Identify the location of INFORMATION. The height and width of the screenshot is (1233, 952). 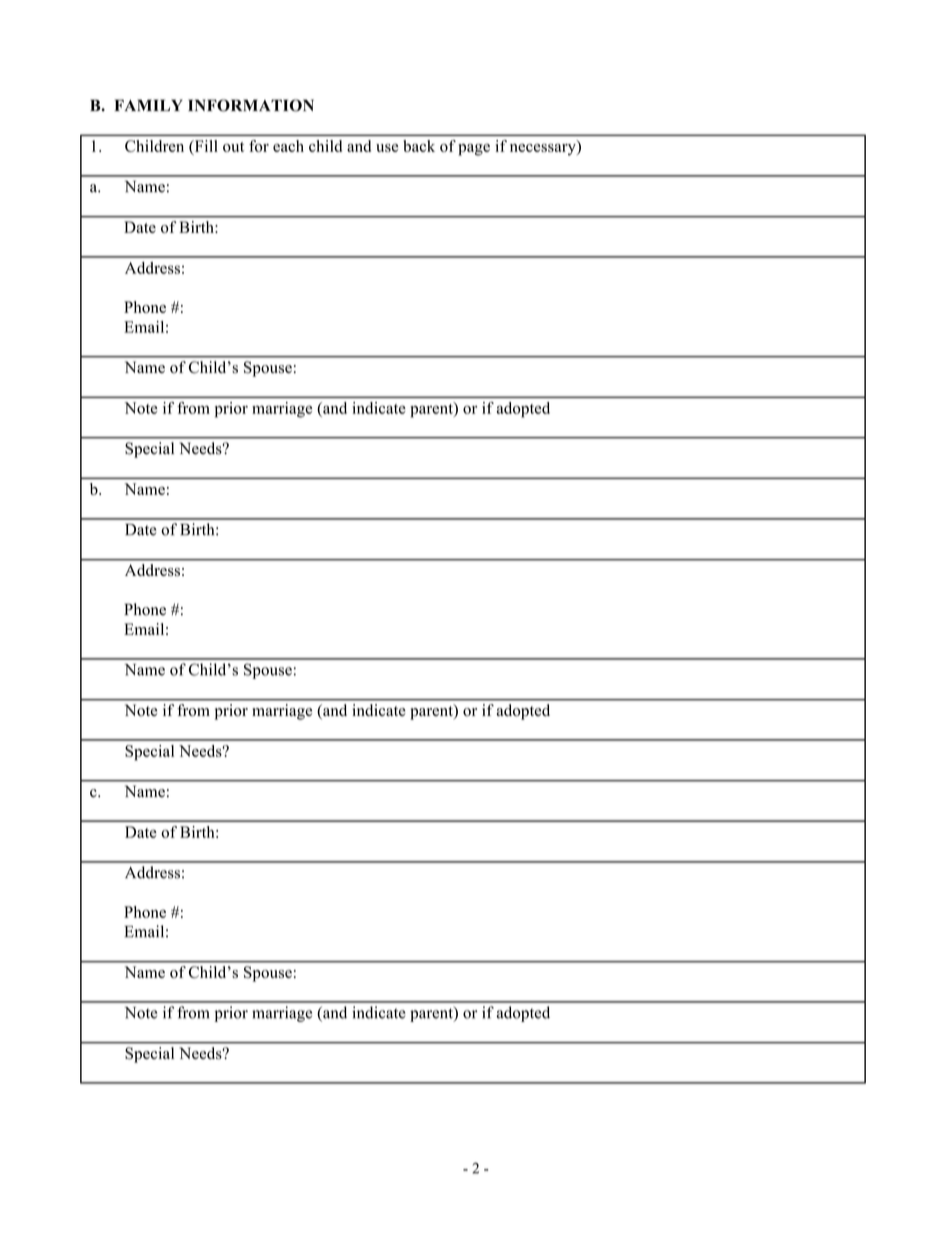
(251, 105).
